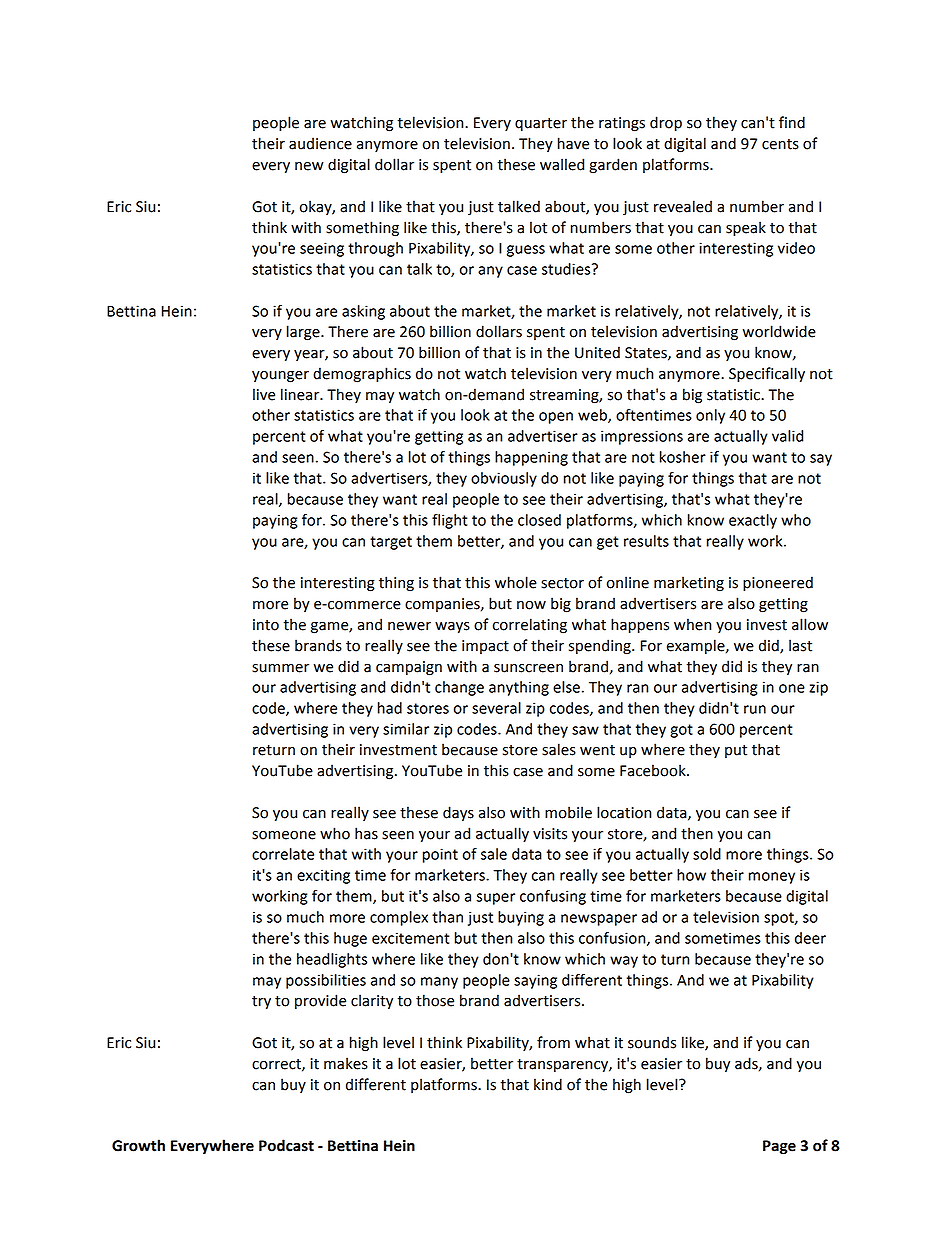  I want to click on Podcast, so click(286, 1145).
